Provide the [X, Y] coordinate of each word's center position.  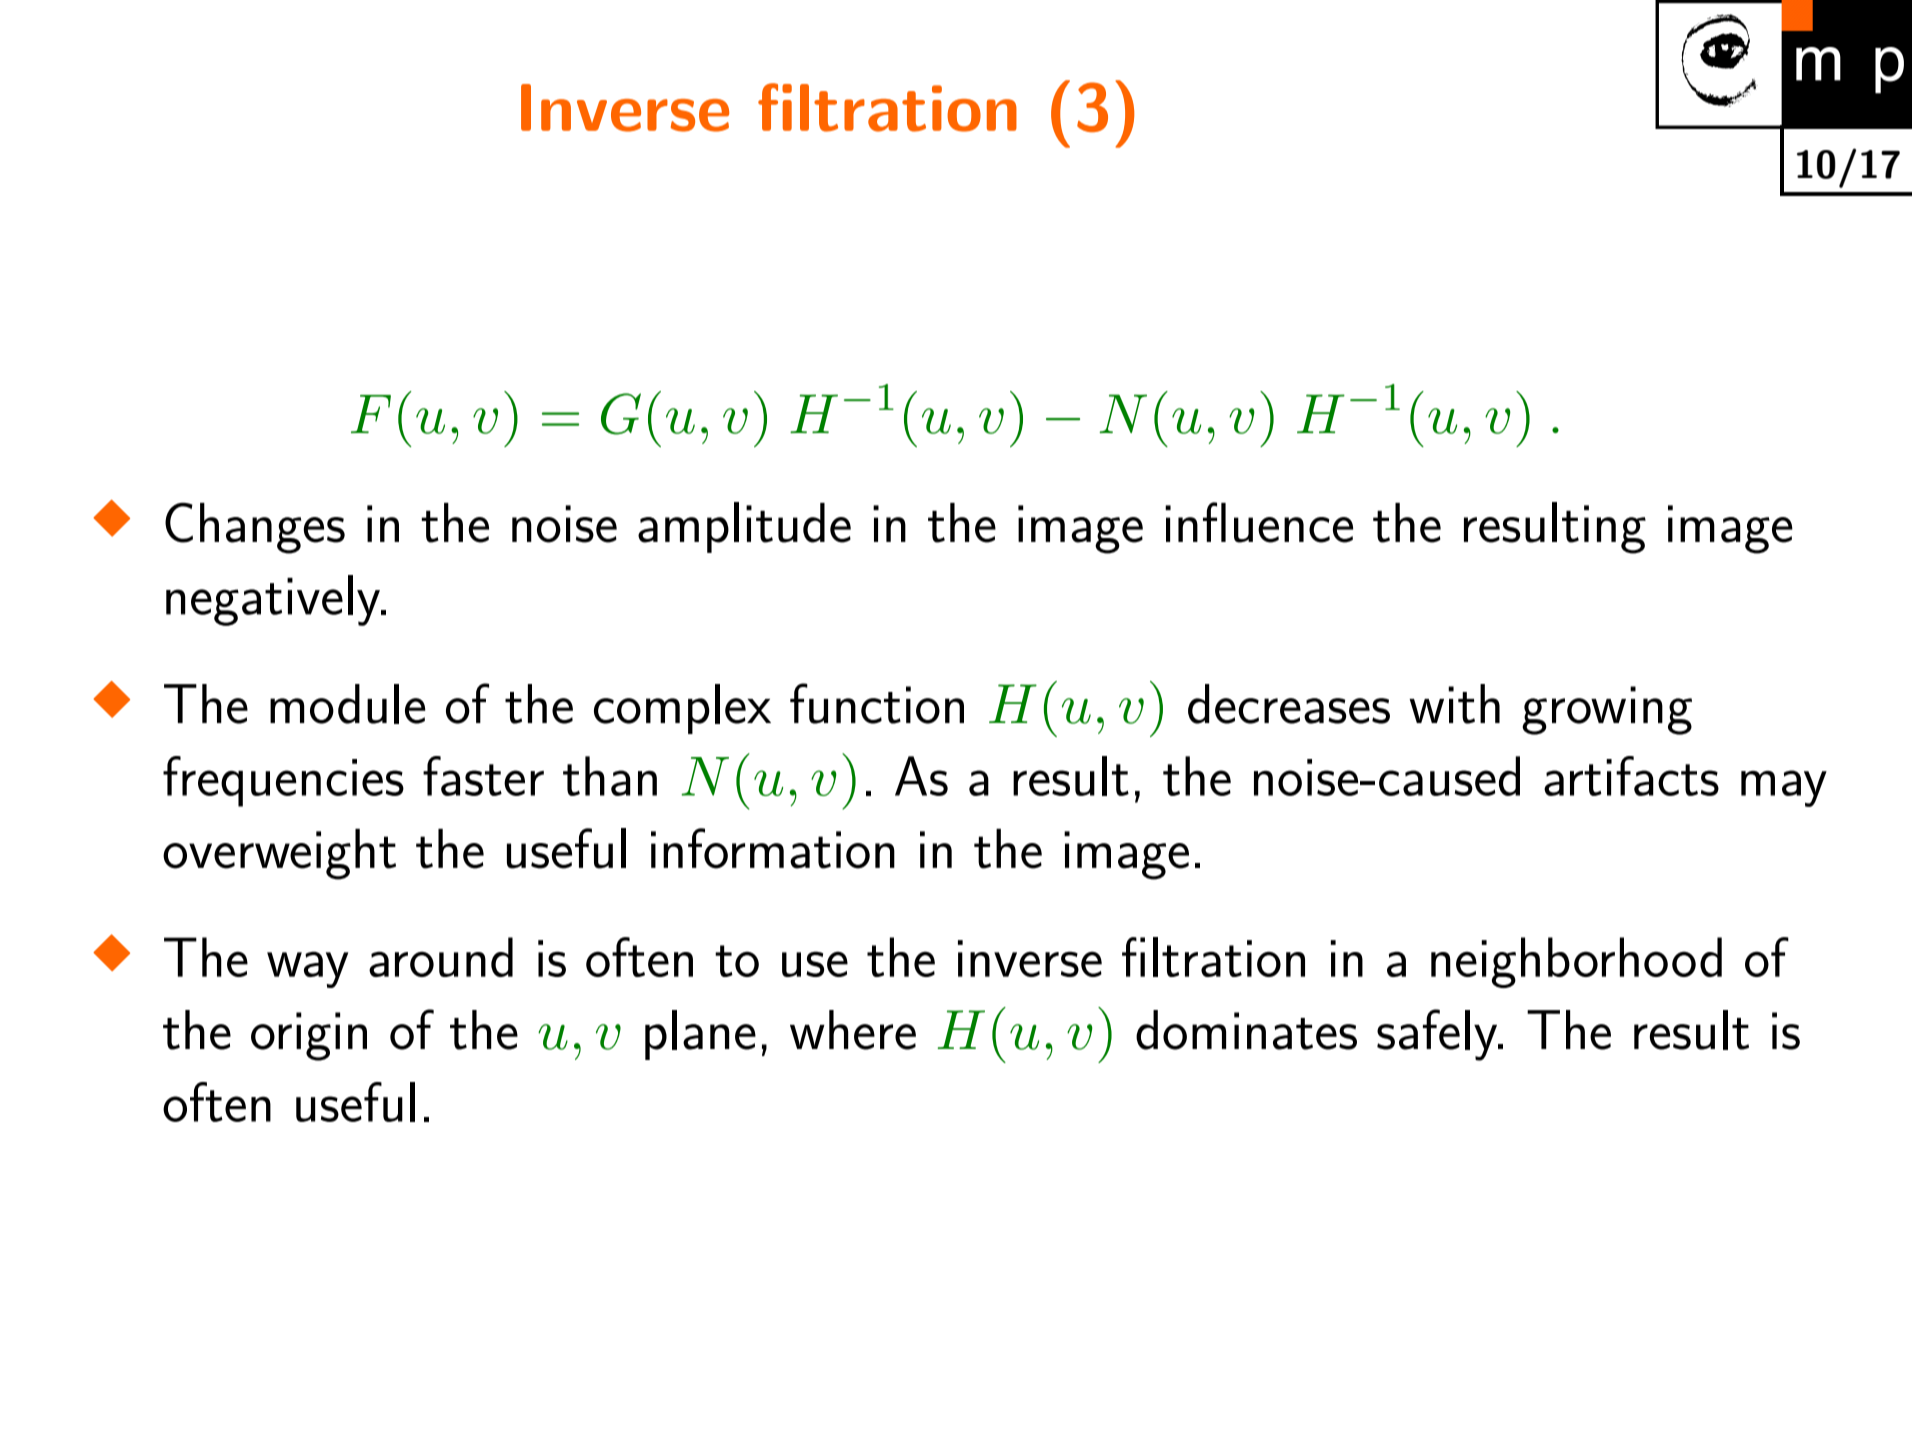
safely [1438, 1035]
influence [1259, 522]
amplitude [744, 527]
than [610, 776]
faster [483, 776]
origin [309, 1036]
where [853, 1030]
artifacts [1631, 776]
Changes [255, 528]
